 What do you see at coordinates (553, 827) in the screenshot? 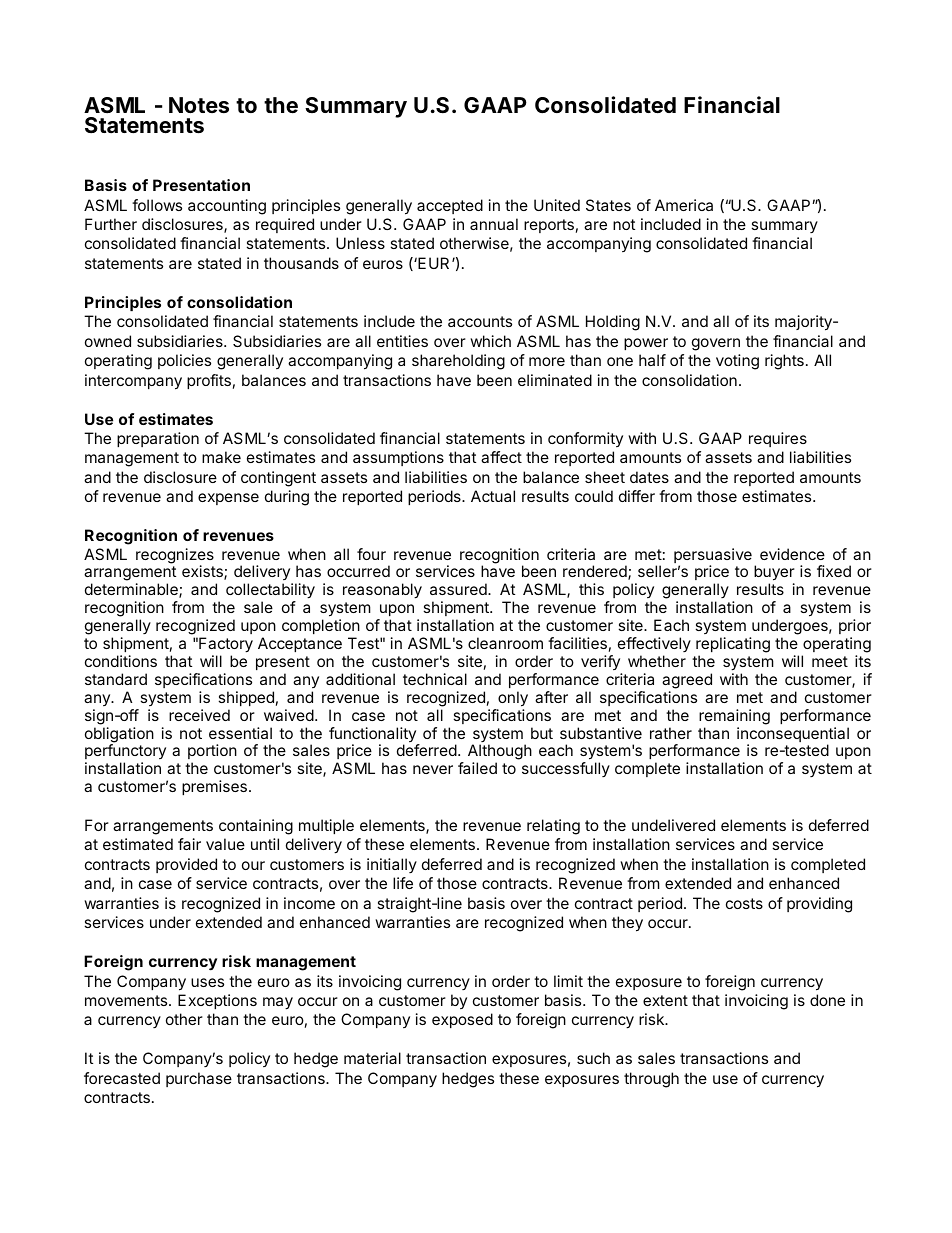
I see `relating` at bounding box center [553, 827].
